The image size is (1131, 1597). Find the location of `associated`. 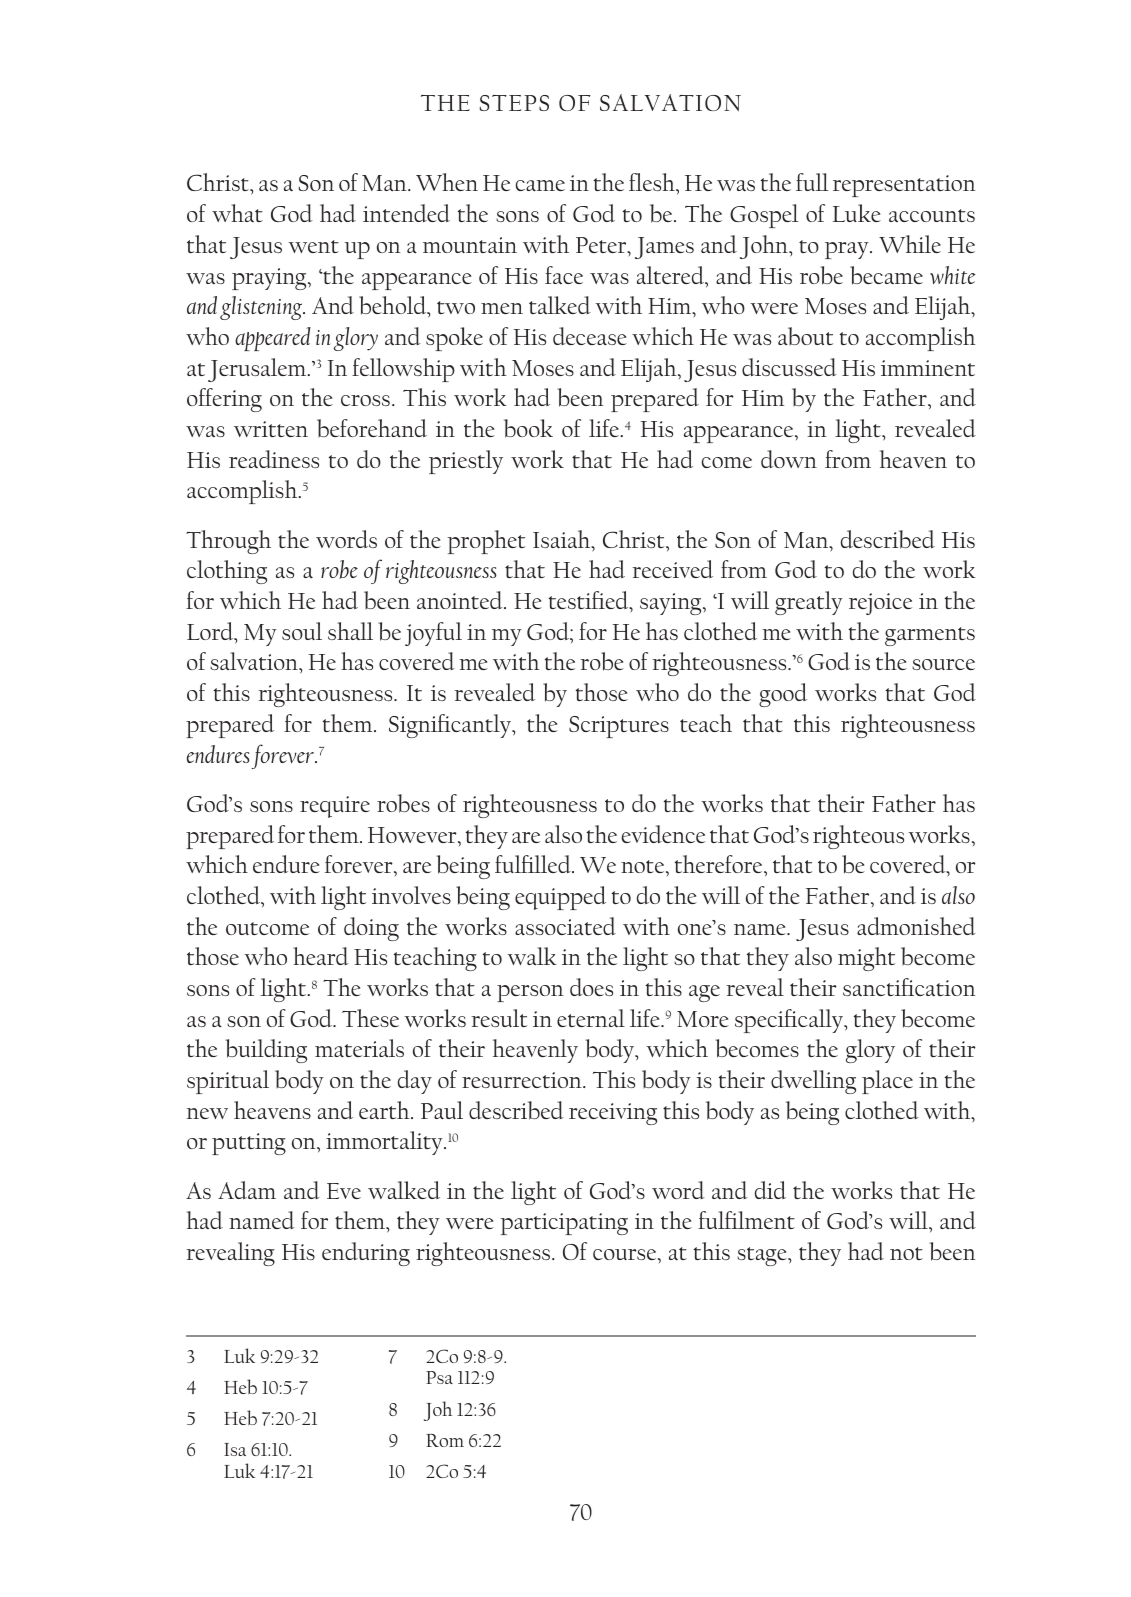

associated is located at coordinates (565, 926).
